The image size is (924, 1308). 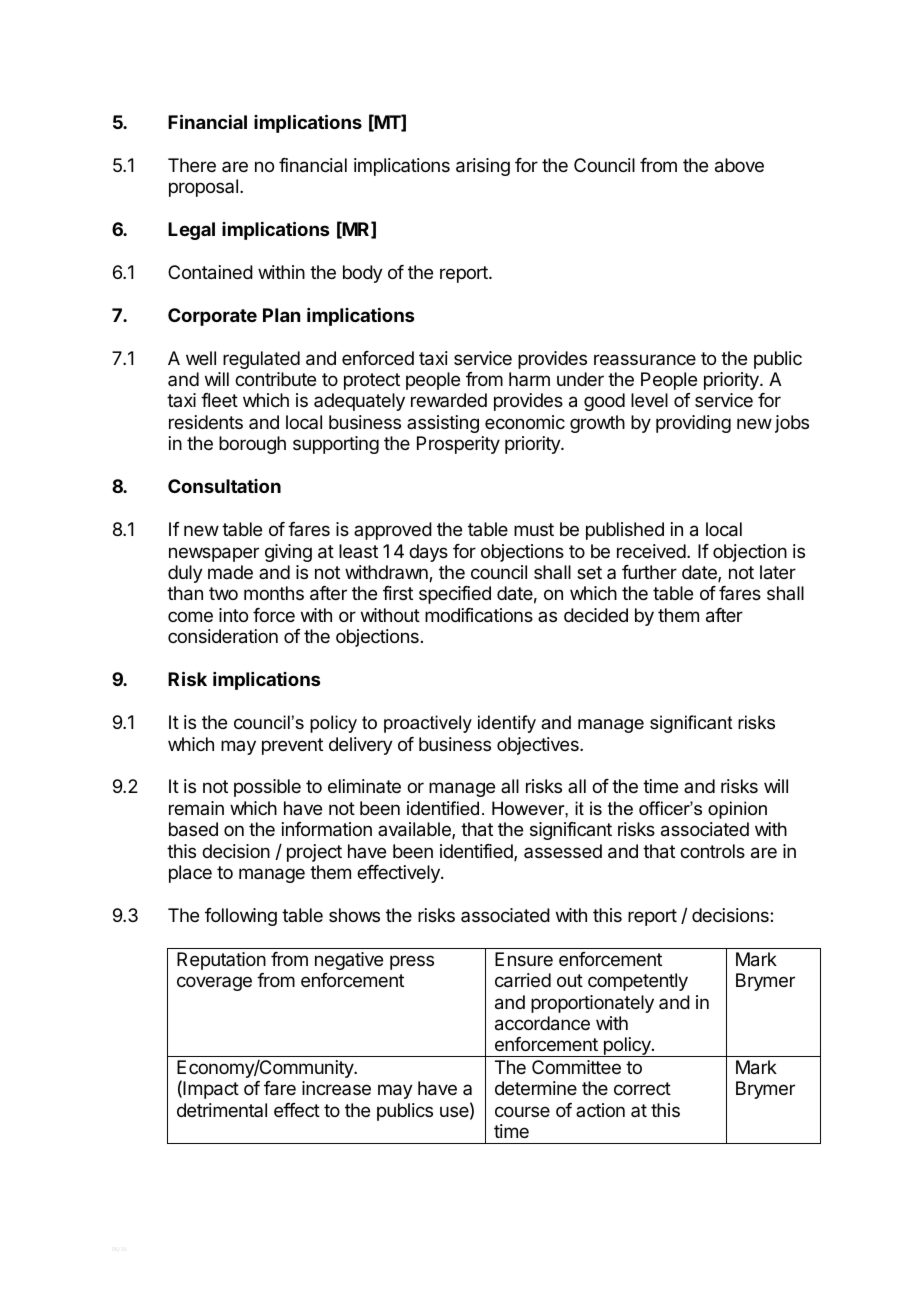 What do you see at coordinates (203, 188) in the screenshot?
I see `proposal` at bounding box center [203, 188].
